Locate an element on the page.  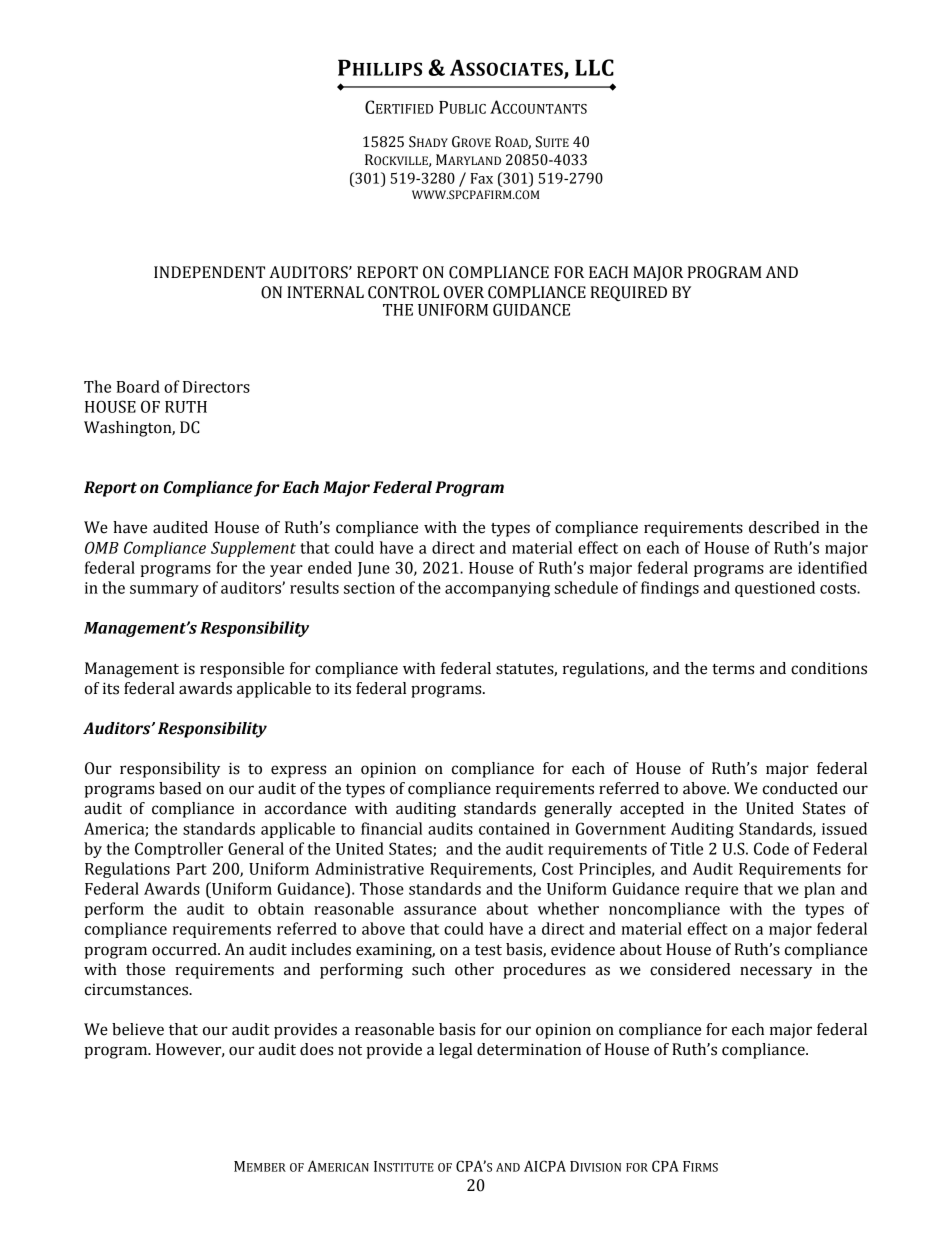
Part is located at coordinates (192, 869).
